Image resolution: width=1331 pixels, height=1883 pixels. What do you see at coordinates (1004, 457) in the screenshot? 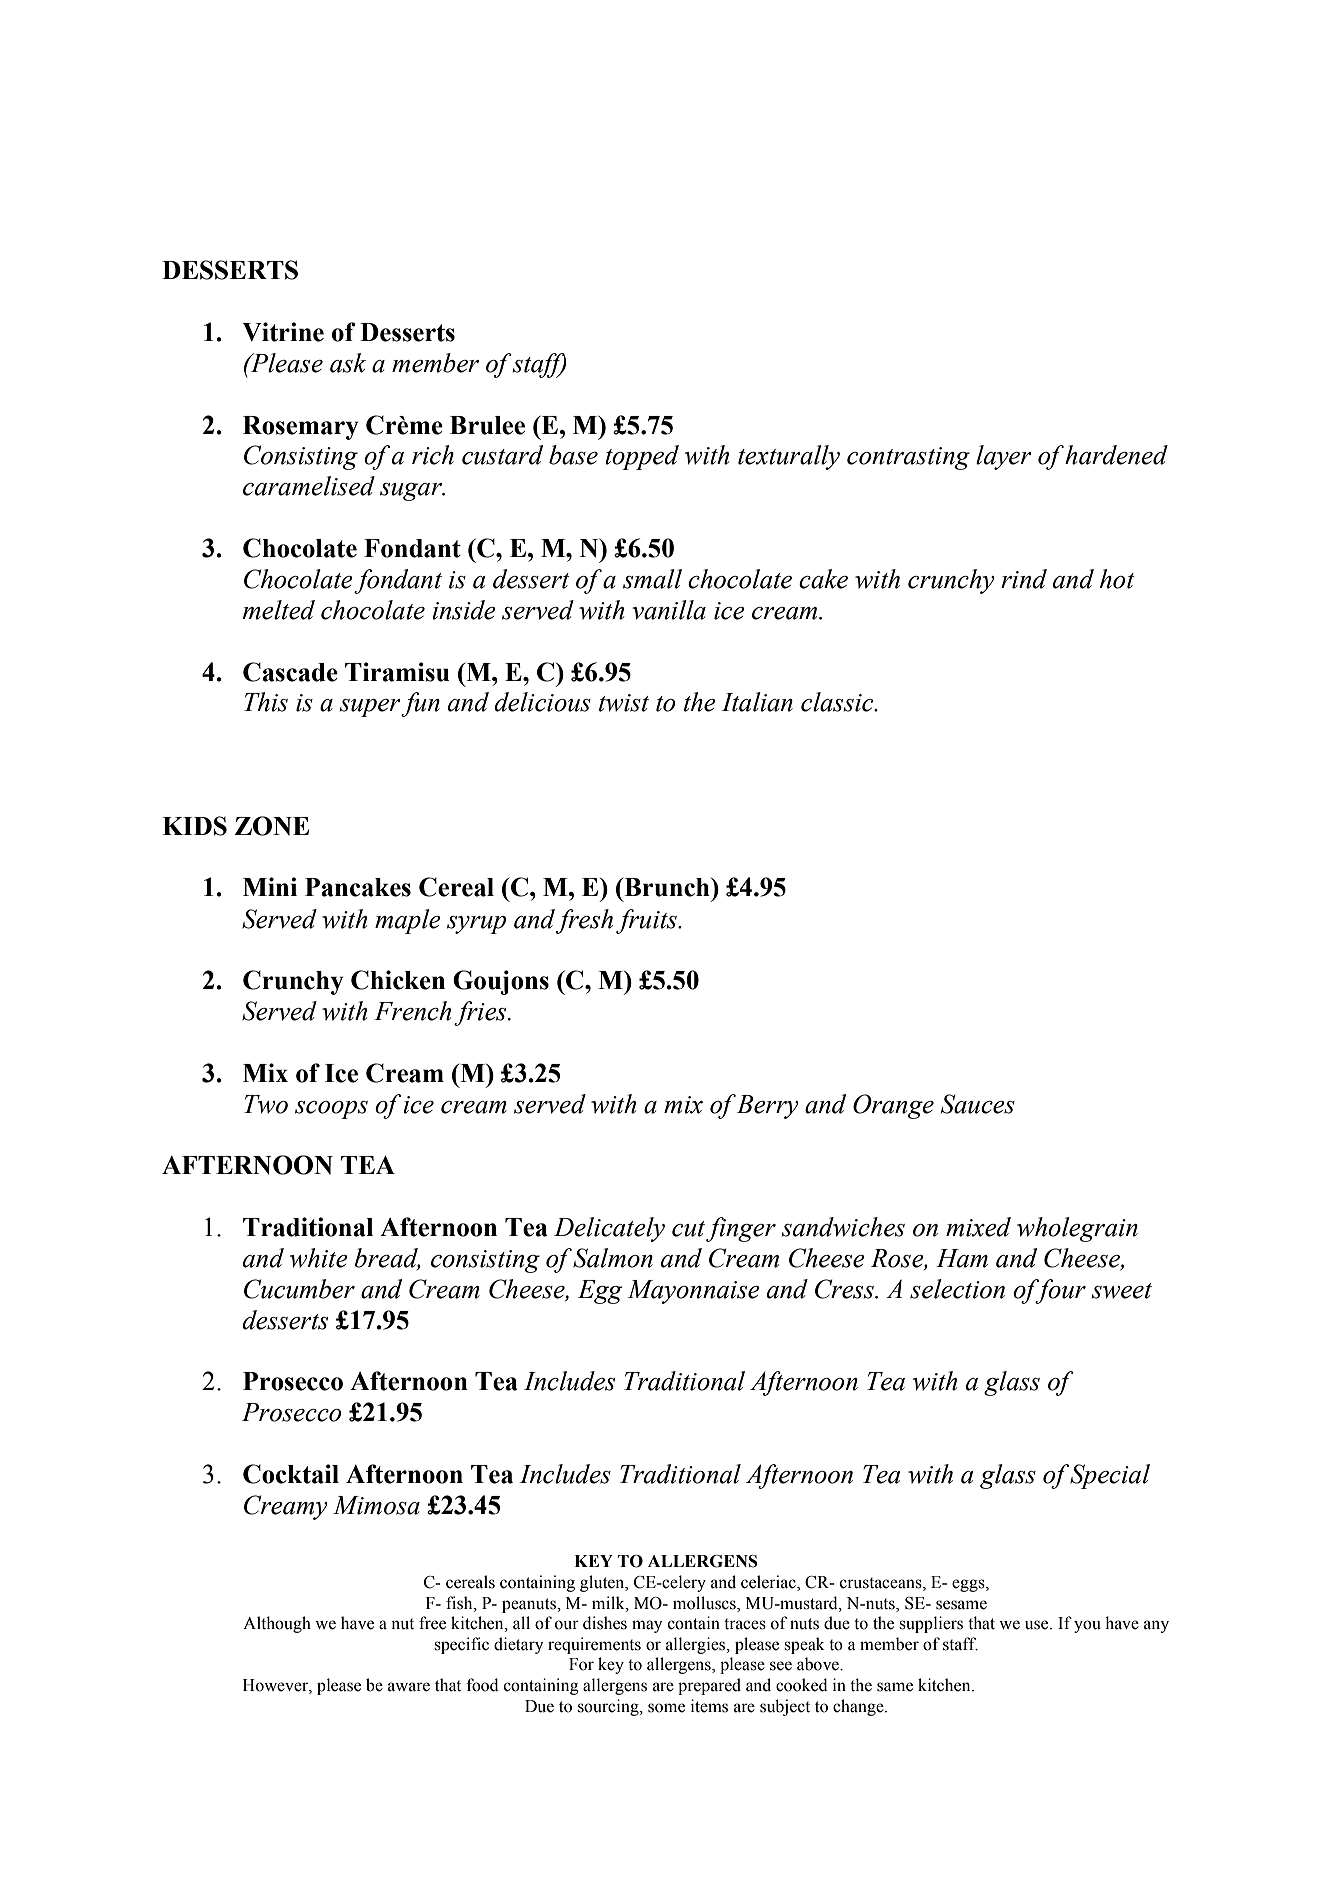
I see `layer` at bounding box center [1004, 457].
